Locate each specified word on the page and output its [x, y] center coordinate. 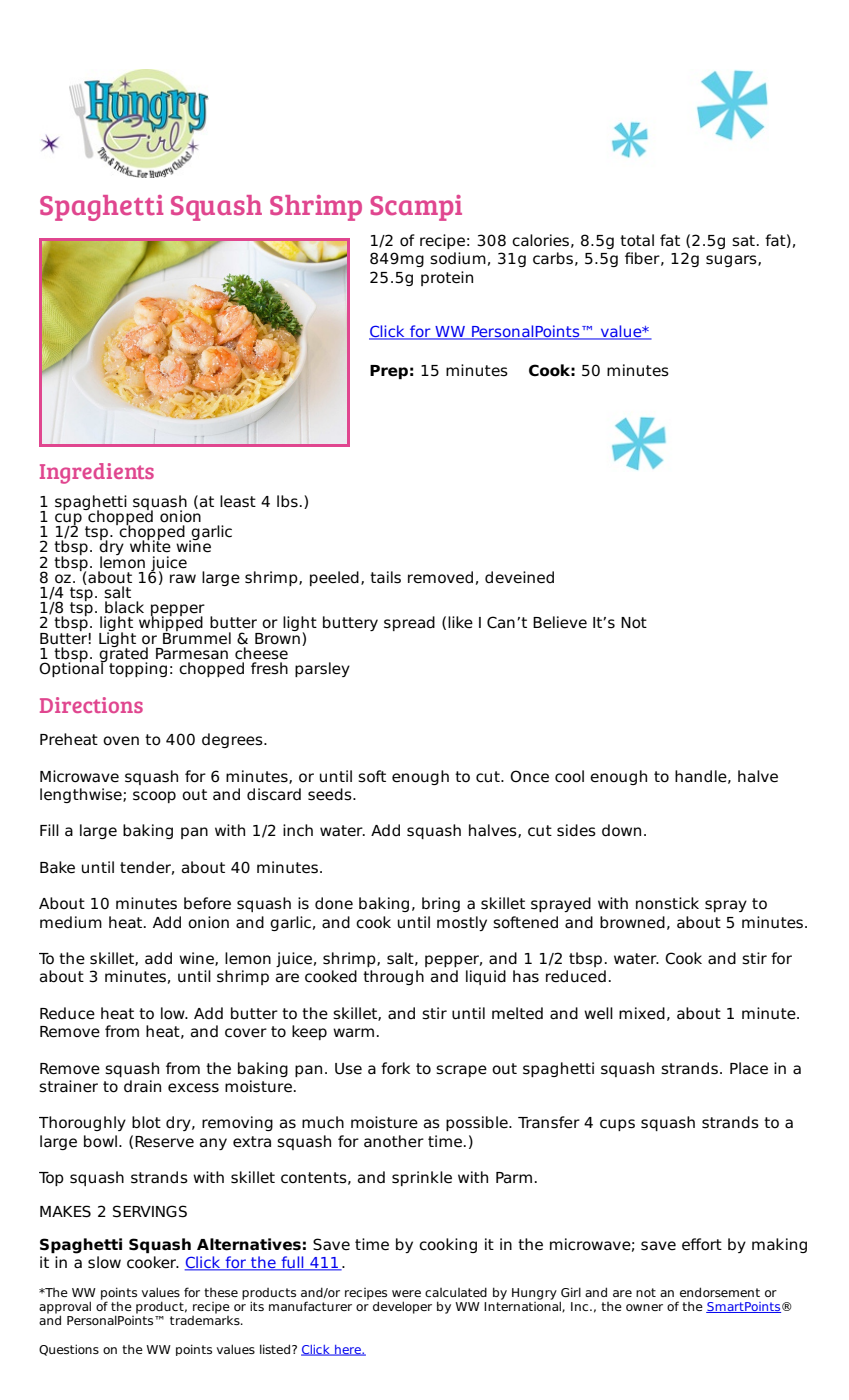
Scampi [416, 208]
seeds [331, 794]
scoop [154, 797]
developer [402, 1307]
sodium [458, 258]
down [621, 830]
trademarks [206, 1319]
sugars [732, 261]
